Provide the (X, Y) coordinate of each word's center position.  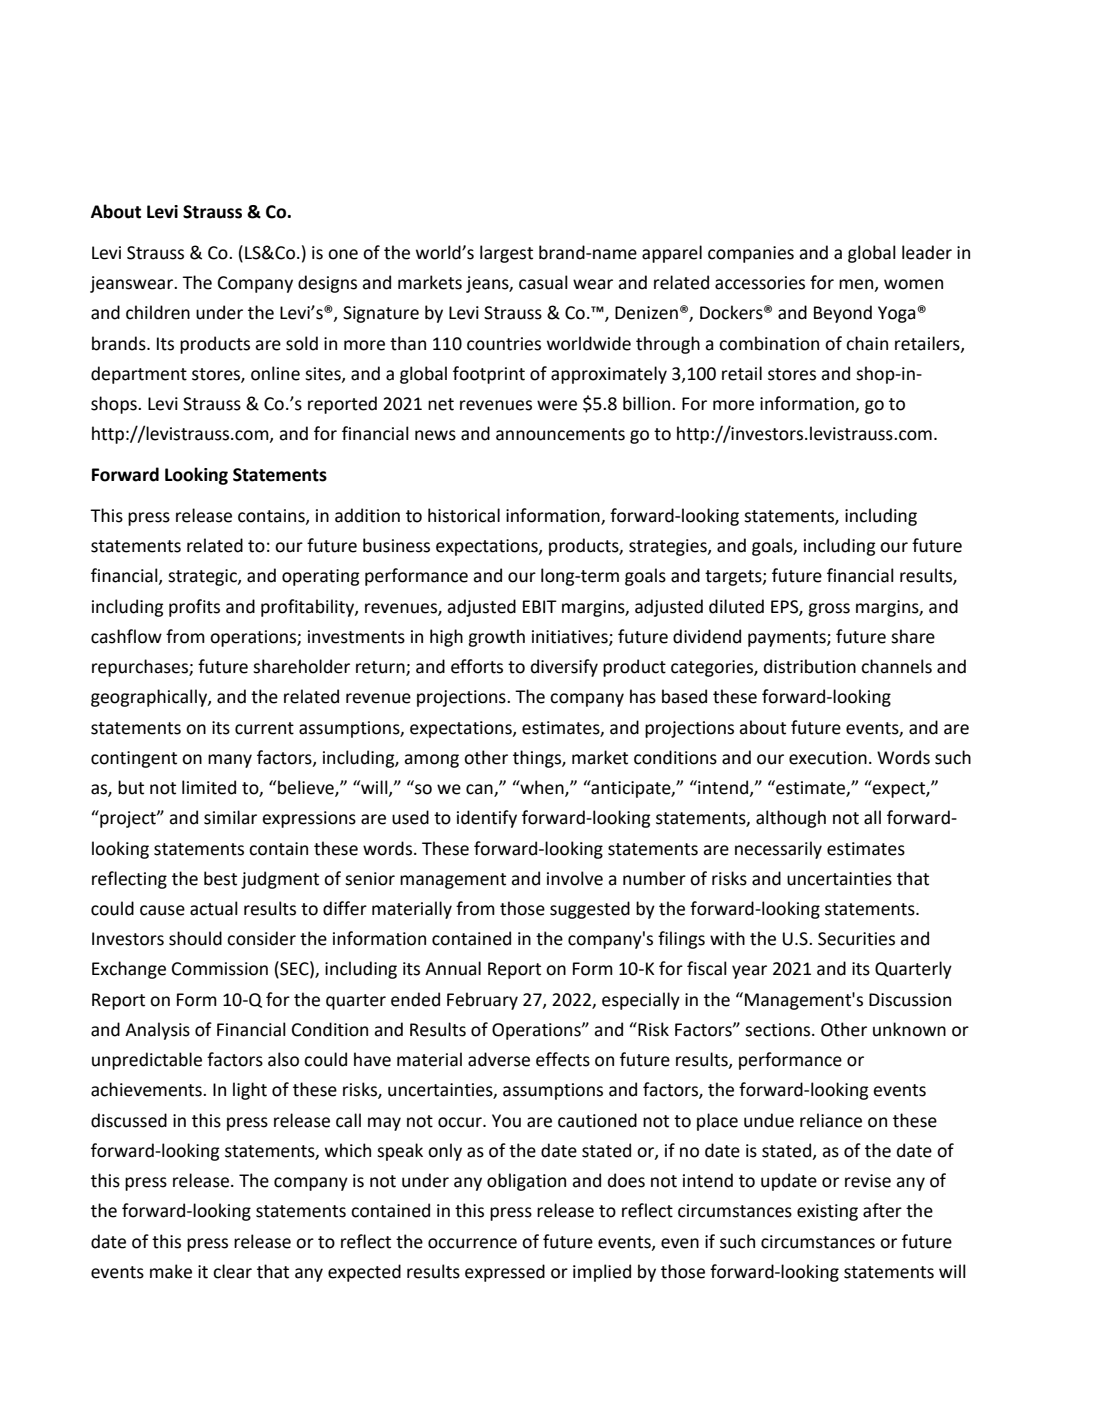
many (230, 761)
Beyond (843, 314)
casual (543, 282)
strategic (203, 577)
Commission (220, 969)
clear (232, 1271)
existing (827, 1212)
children (158, 312)
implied (602, 1273)
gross (829, 610)
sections (779, 1030)
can (480, 790)
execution (828, 758)
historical (464, 515)
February (482, 1001)
